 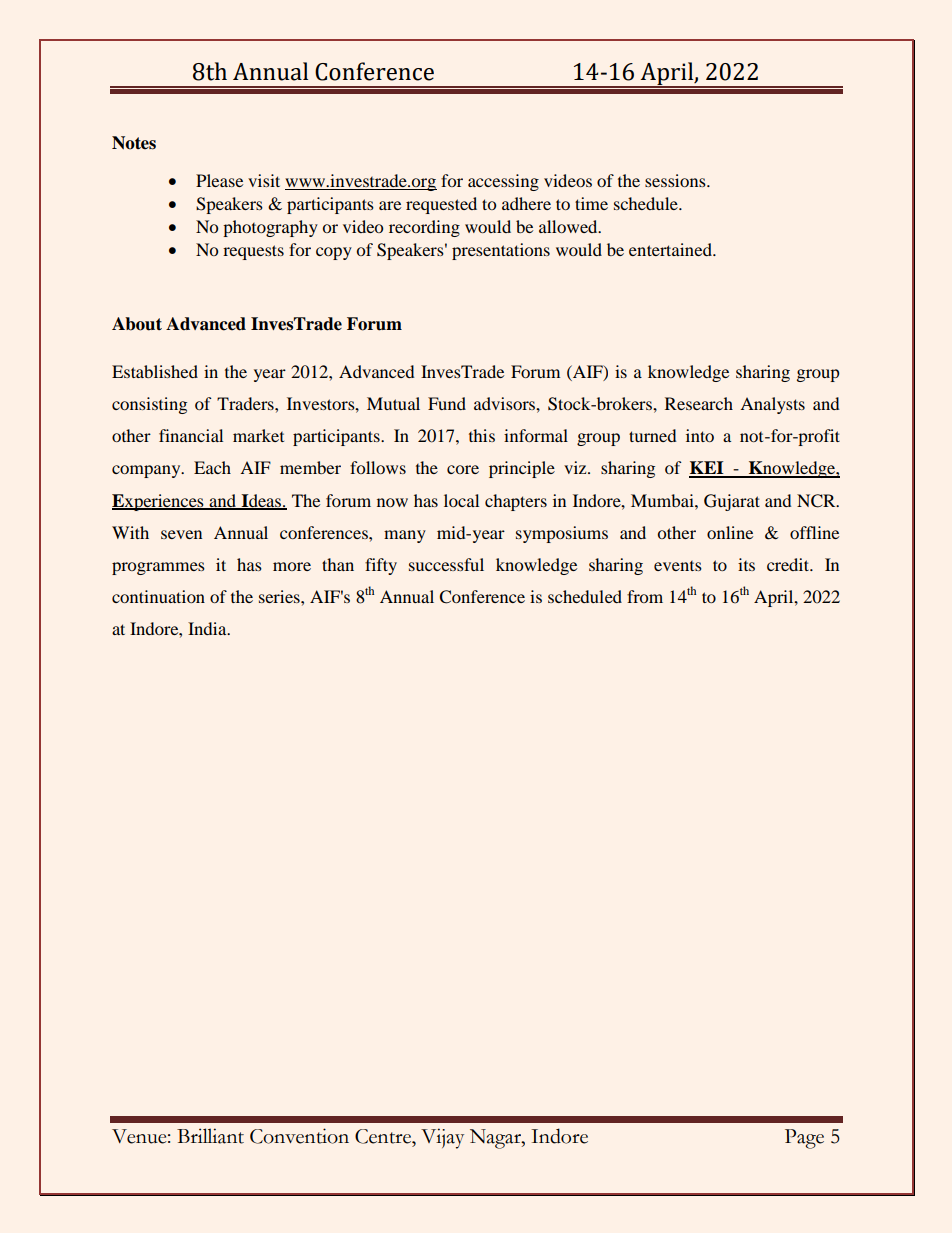 What do you see at coordinates (447, 403) in the screenshot?
I see `Fund` at bounding box center [447, 403].
